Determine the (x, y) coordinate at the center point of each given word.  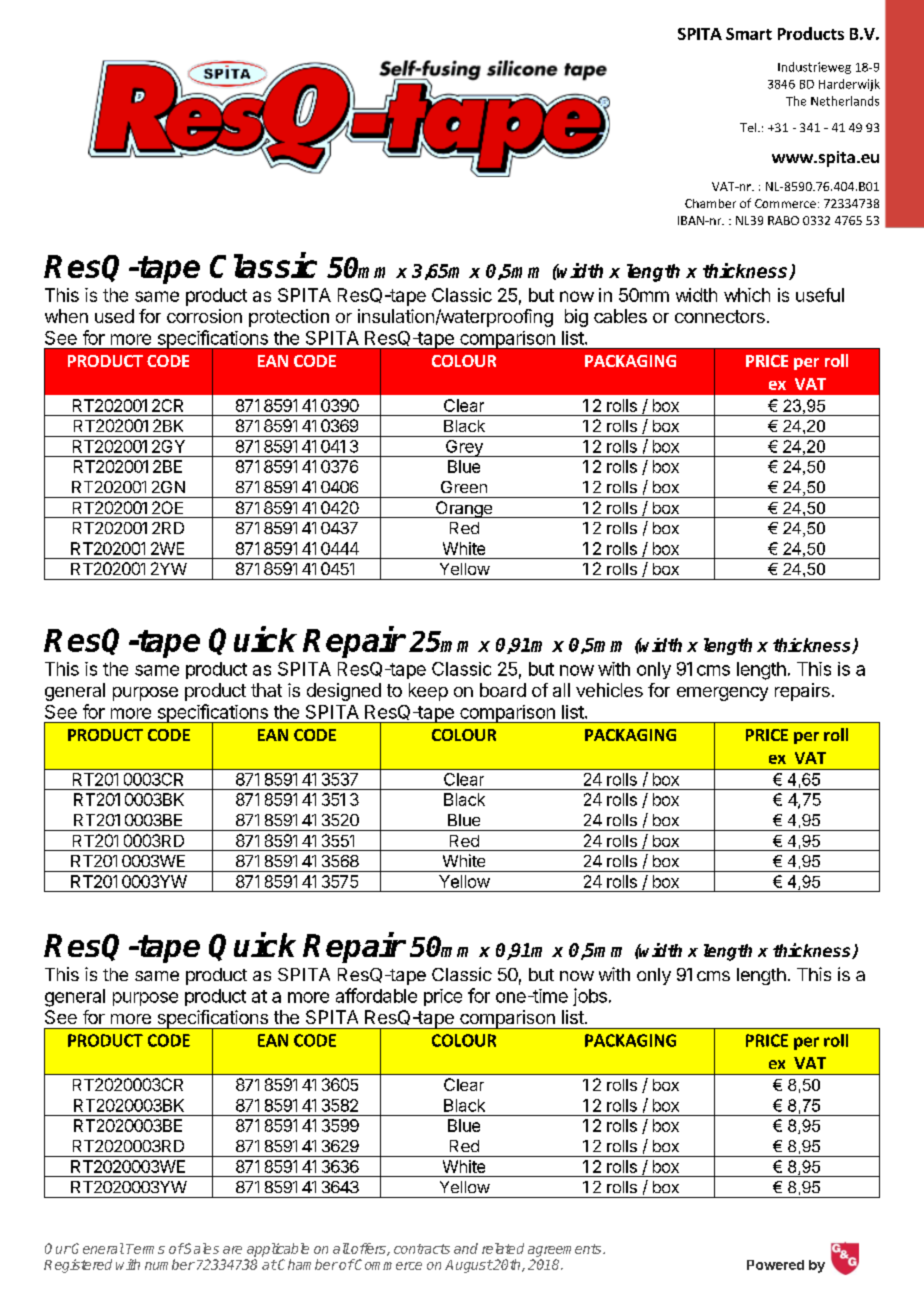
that (266, 690)
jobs (590, 997)
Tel (749, 127)
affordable (376, 995)
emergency (722, 694)
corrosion (204, 316)
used (114, 316)
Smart (749, 34)
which (747, 295)
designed (344, 692)
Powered (775, 1265)
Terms (145, 1249)
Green (464, 487)
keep (428, 692)
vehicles (609, 690)
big (576, 318)
